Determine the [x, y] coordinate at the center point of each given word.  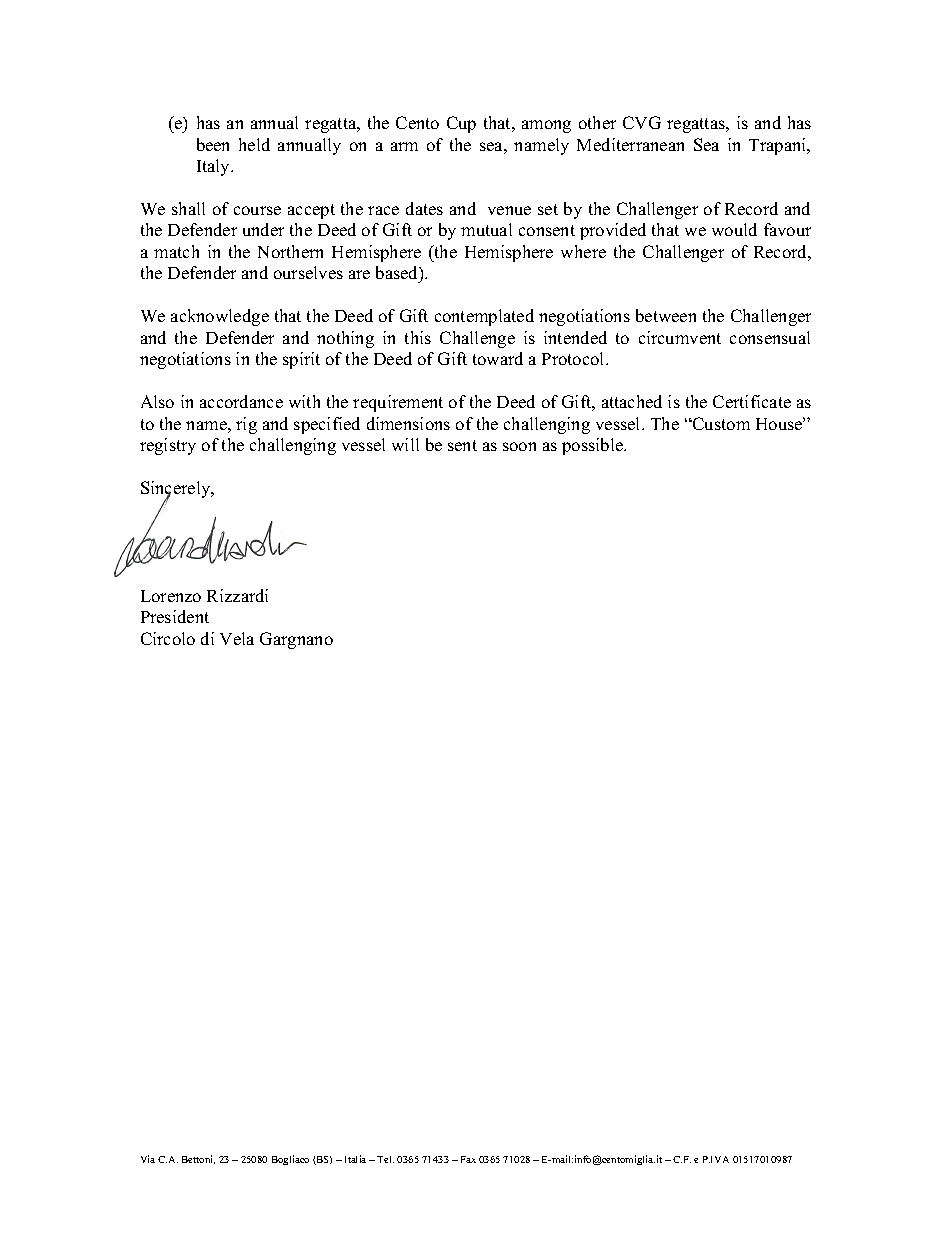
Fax [468, 1159]
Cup [461, 124]
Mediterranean [630, 144]
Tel [385, 1159]
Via [148, 1159]
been [213, 144]
